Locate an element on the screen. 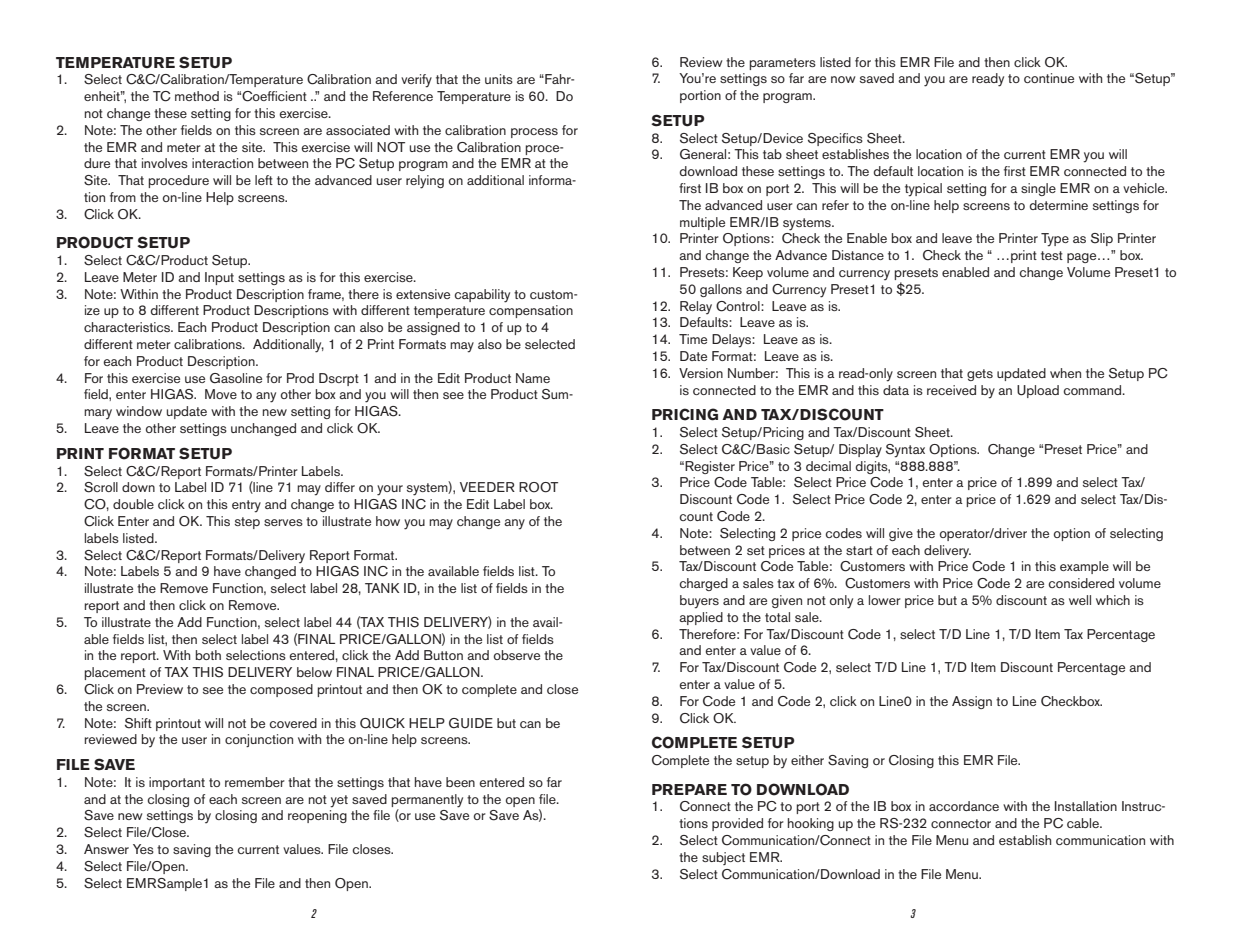  Yes is located at coordinates (143, 849).
